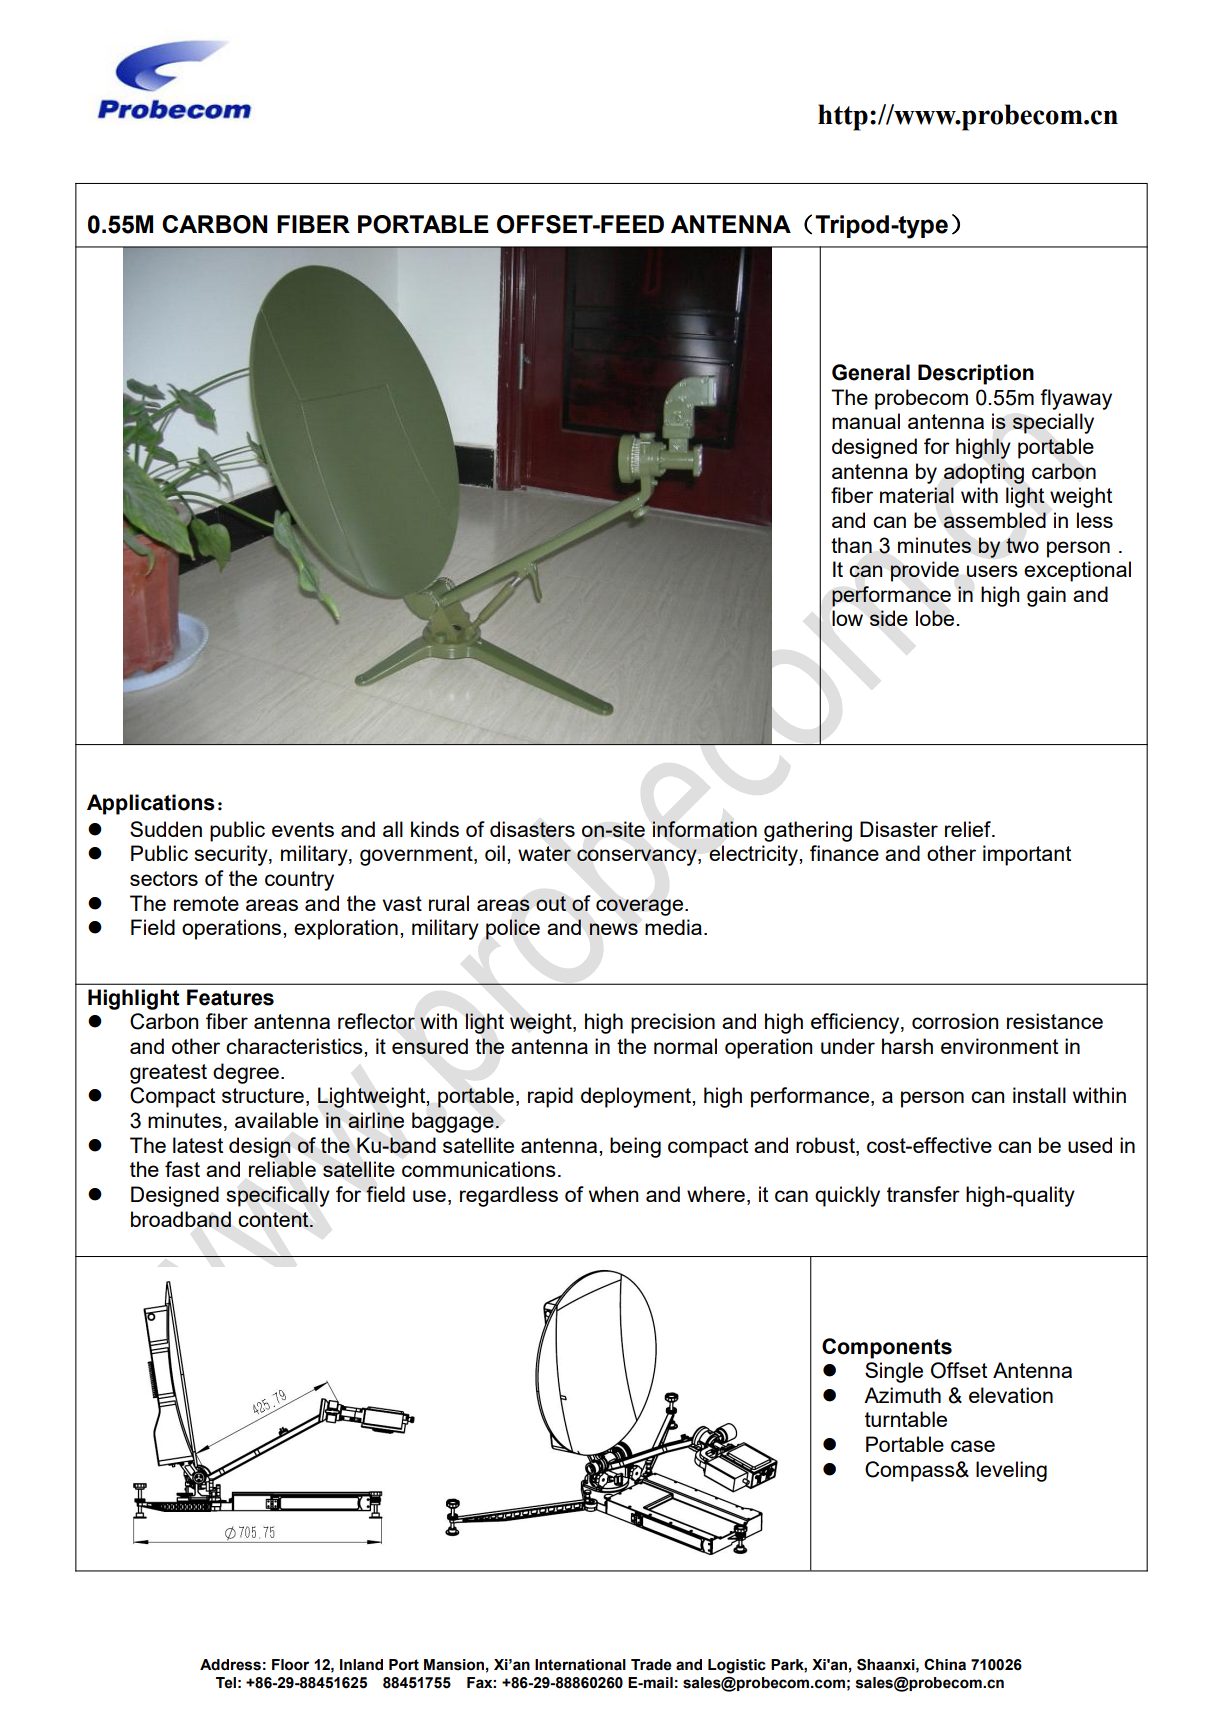  What do you see at coordinates (976, 374) in the screenshot?
I see `Description` at bounding box center [976, 374].
